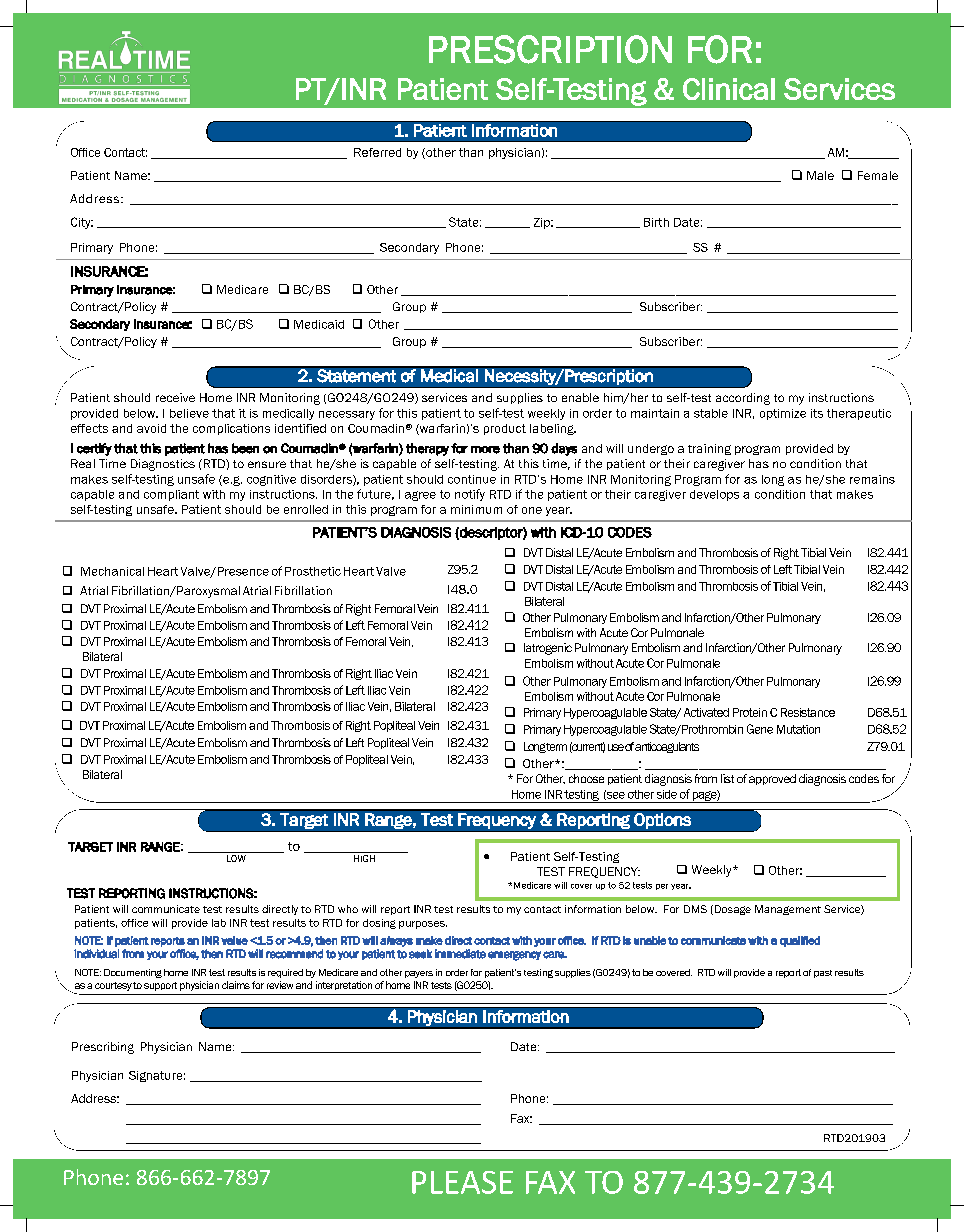  I want to click on Prescribing, so click(103, 1048).
